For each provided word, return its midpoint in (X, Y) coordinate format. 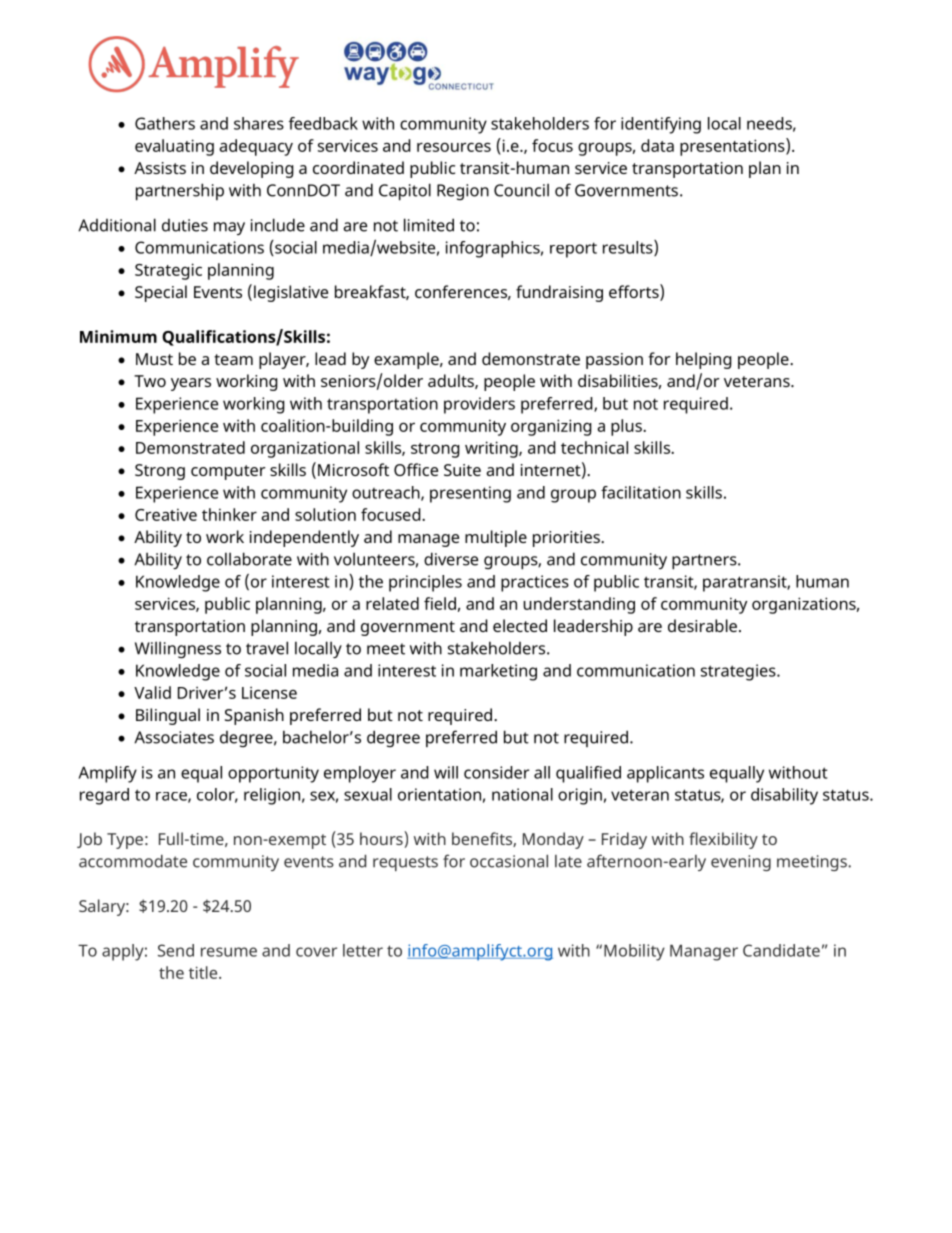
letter (363, 950)
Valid (152, 692)
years (191, 384)
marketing (498, 672)
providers (479, 405)
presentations (733, 147)
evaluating (174, 147)
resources (454, 147)
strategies (739, 672)
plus (627, 427)
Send (176, 950)
